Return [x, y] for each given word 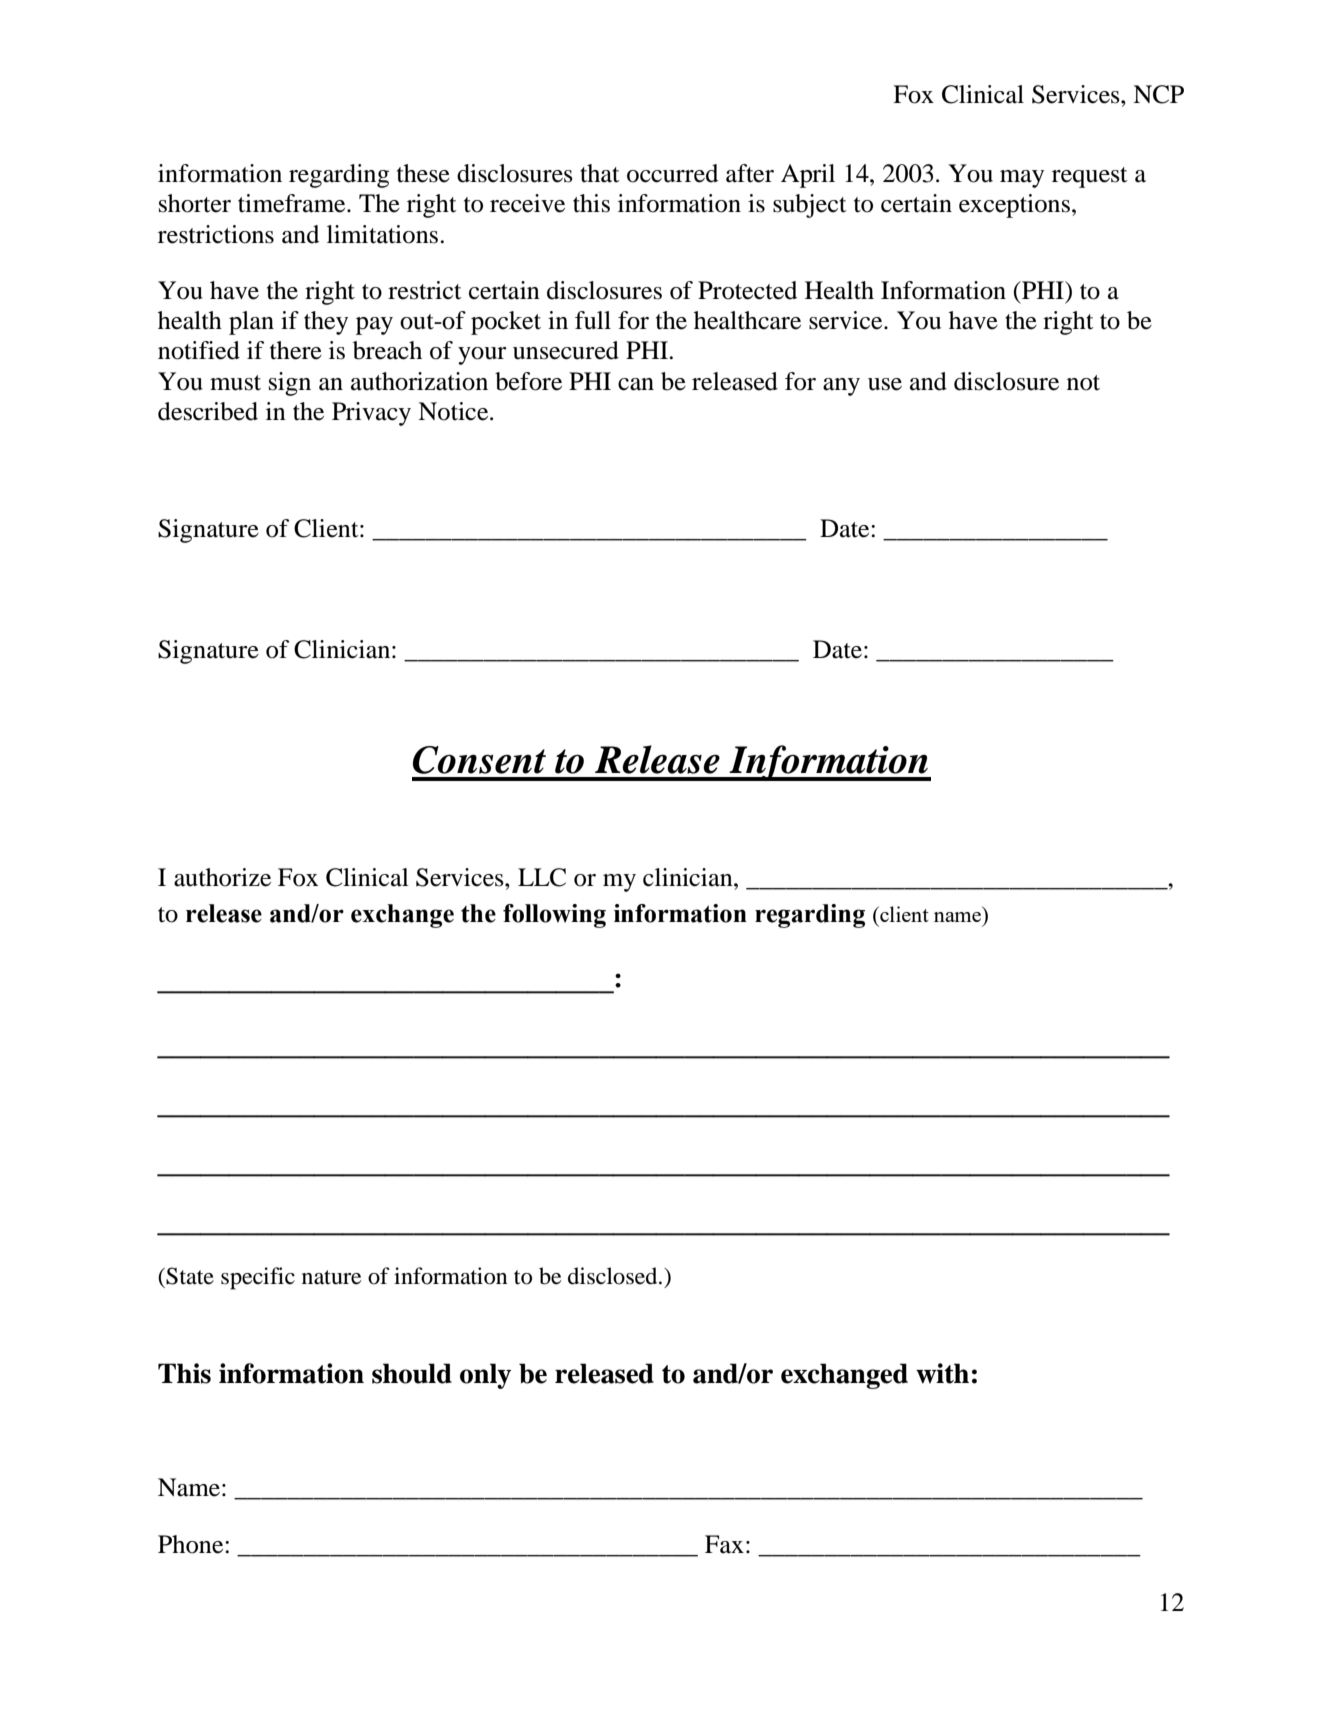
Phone [192, 1544]
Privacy [371, 414]
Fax [724, 1544]
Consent [479, 760]
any [841, 387]
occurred [672, 173]
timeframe [293, 203]
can [636, 384]
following [554, 916]
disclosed [614, 1276]
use [885, 384]
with [942, 1373]
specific [258, 1278]
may [1022, 179]
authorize [222, 877]
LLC [542, 877]
